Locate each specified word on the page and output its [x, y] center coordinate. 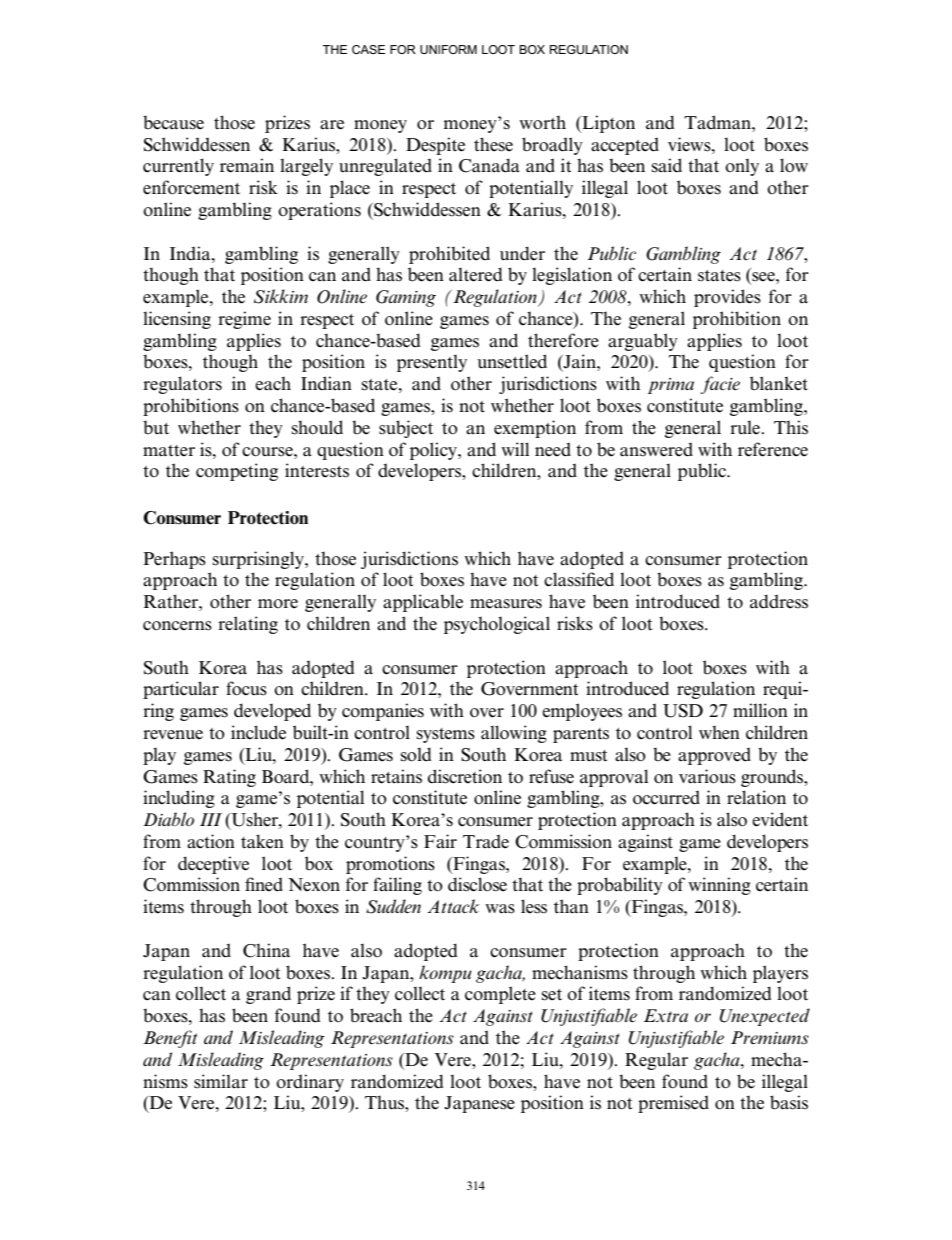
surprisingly [259, 560]
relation [756, 797]
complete [500, 995]
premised [673, 1104]
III [211, 819]
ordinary [310, 1083]
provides [727, 298]
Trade [486, 841]
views [690, 144]
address [779, 601]
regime [244, 320]
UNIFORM [448, 49]
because [173, 122]
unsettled [512, 361]
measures [506, 604]
